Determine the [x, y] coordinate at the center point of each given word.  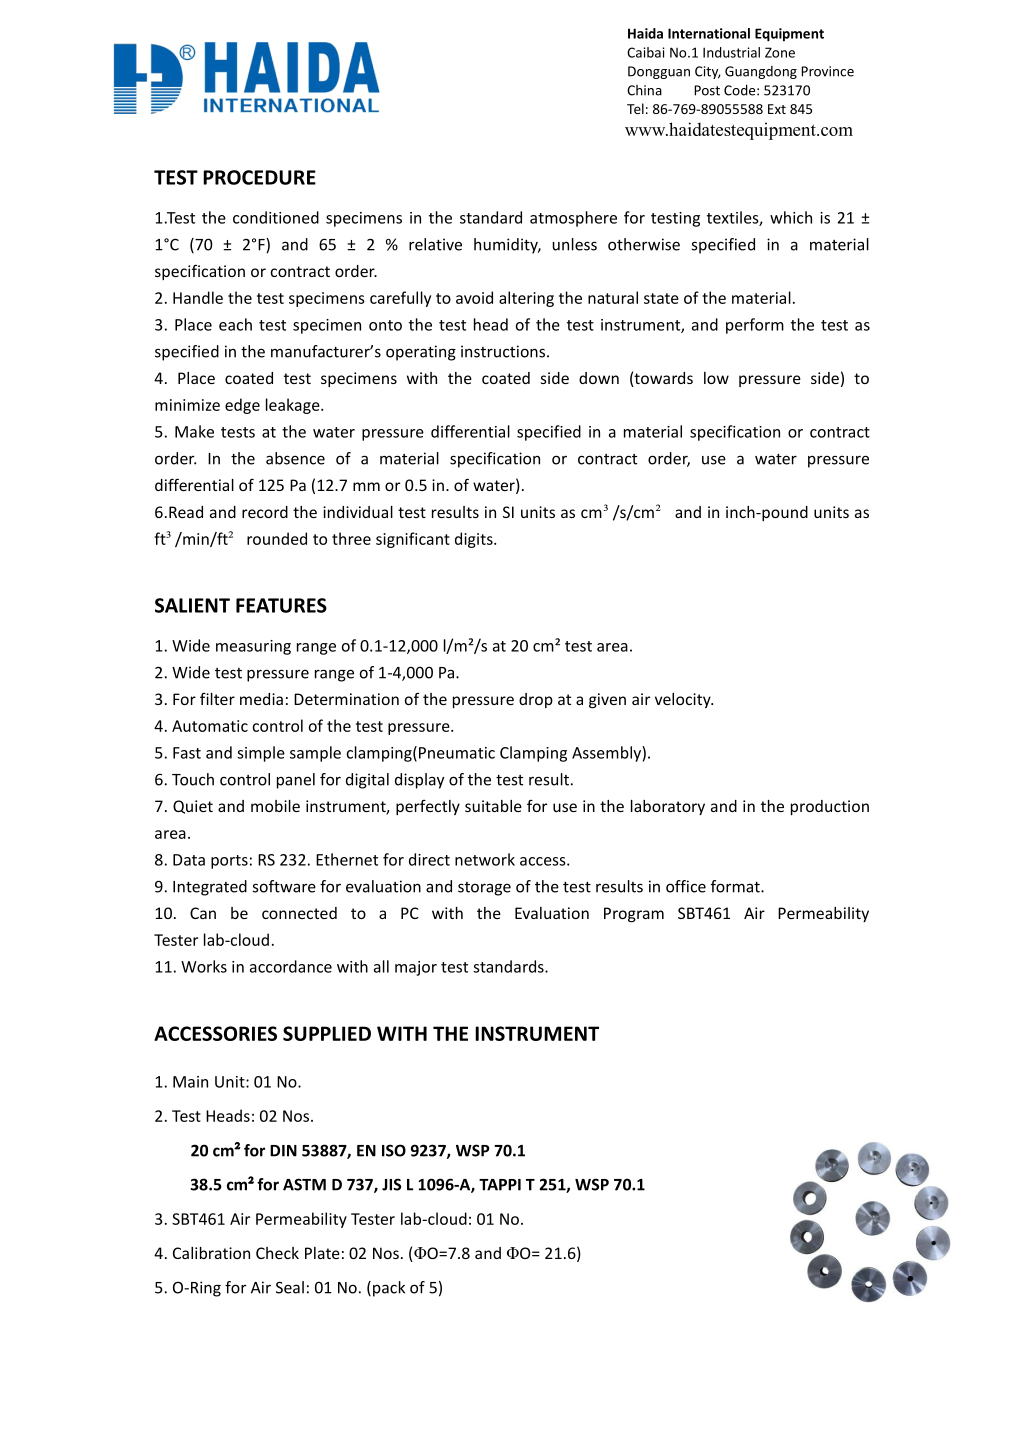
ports [229, 862]
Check [277, 1253]
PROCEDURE [259, 177]
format [736, 886]
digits [475, 540]
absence [295, 458]
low [716, 378]
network [485, 859]
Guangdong [761, 72]
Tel [635, 108]
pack [389, 1289]
